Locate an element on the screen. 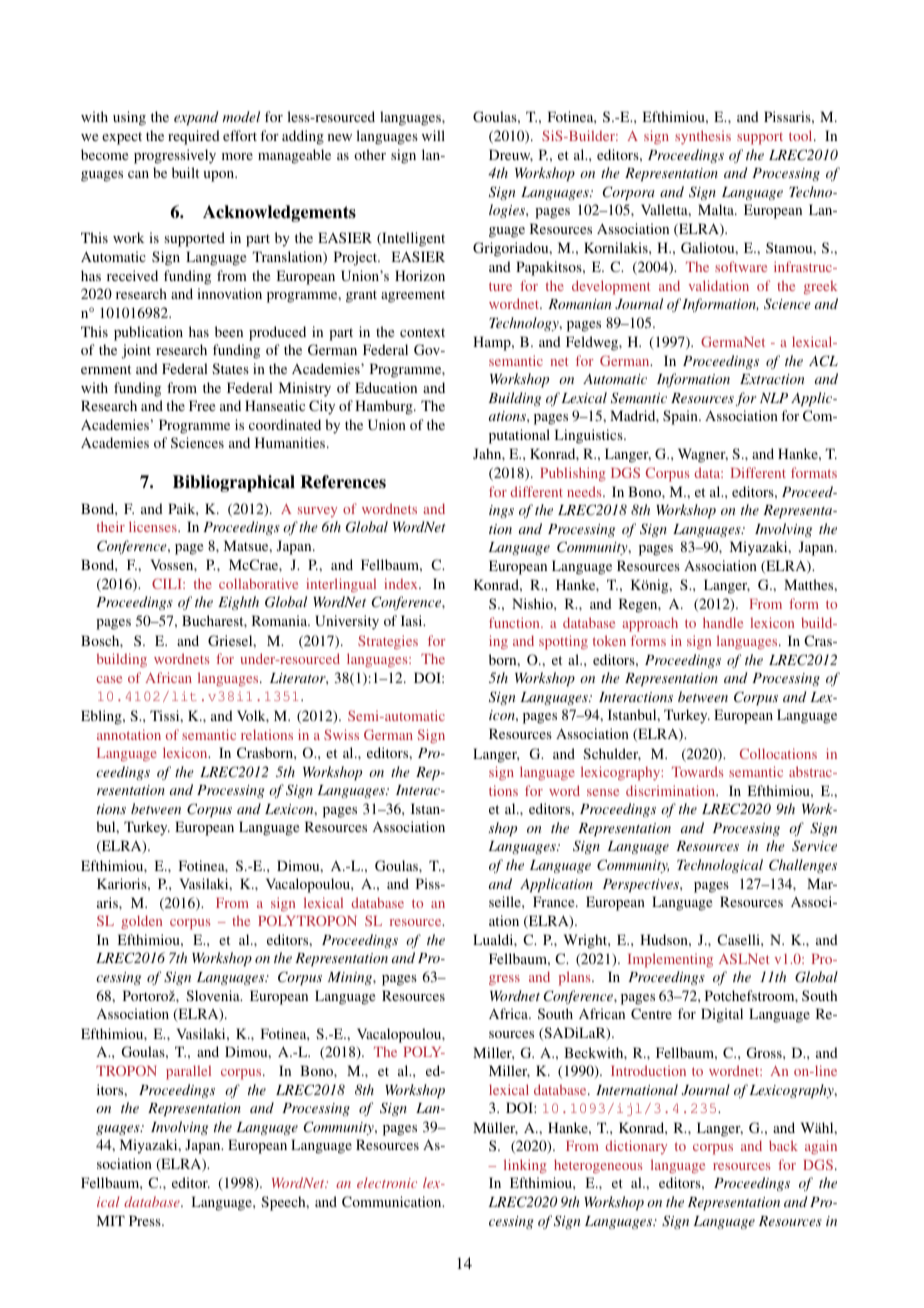 The image size is (924, 1308). Eighth is located at coordinates (238, 603).
